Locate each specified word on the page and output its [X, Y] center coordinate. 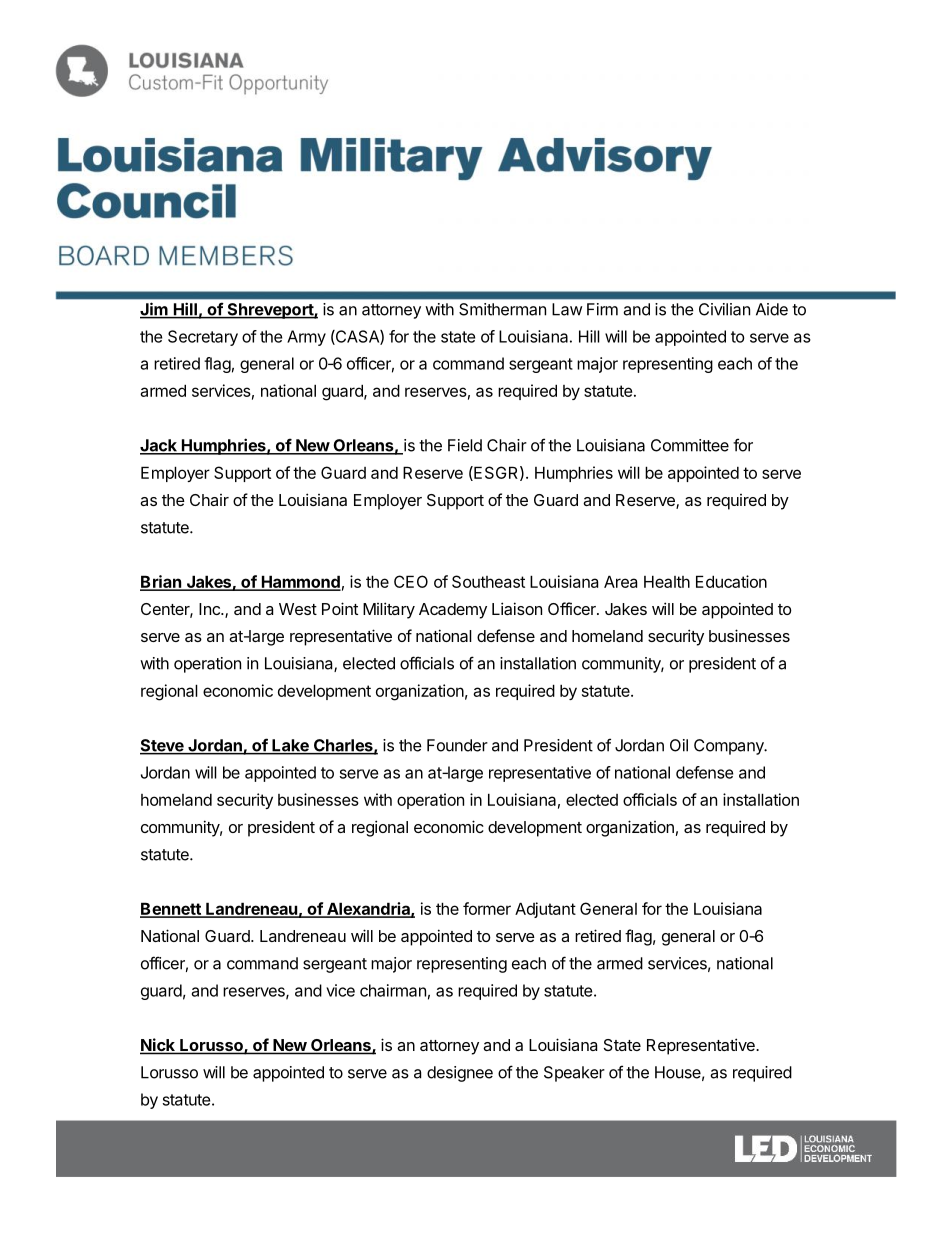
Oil [679, 745]
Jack [159, 446]
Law [567, 309]
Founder [457, 745]
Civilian [724, 309]
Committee [690, 445]
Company [730, 747]
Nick [158, 1046]
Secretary [203, 338]
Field [465, 445]
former [487, 908]
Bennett [171, 909]
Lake [290, 746]
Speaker [574, 1074]
